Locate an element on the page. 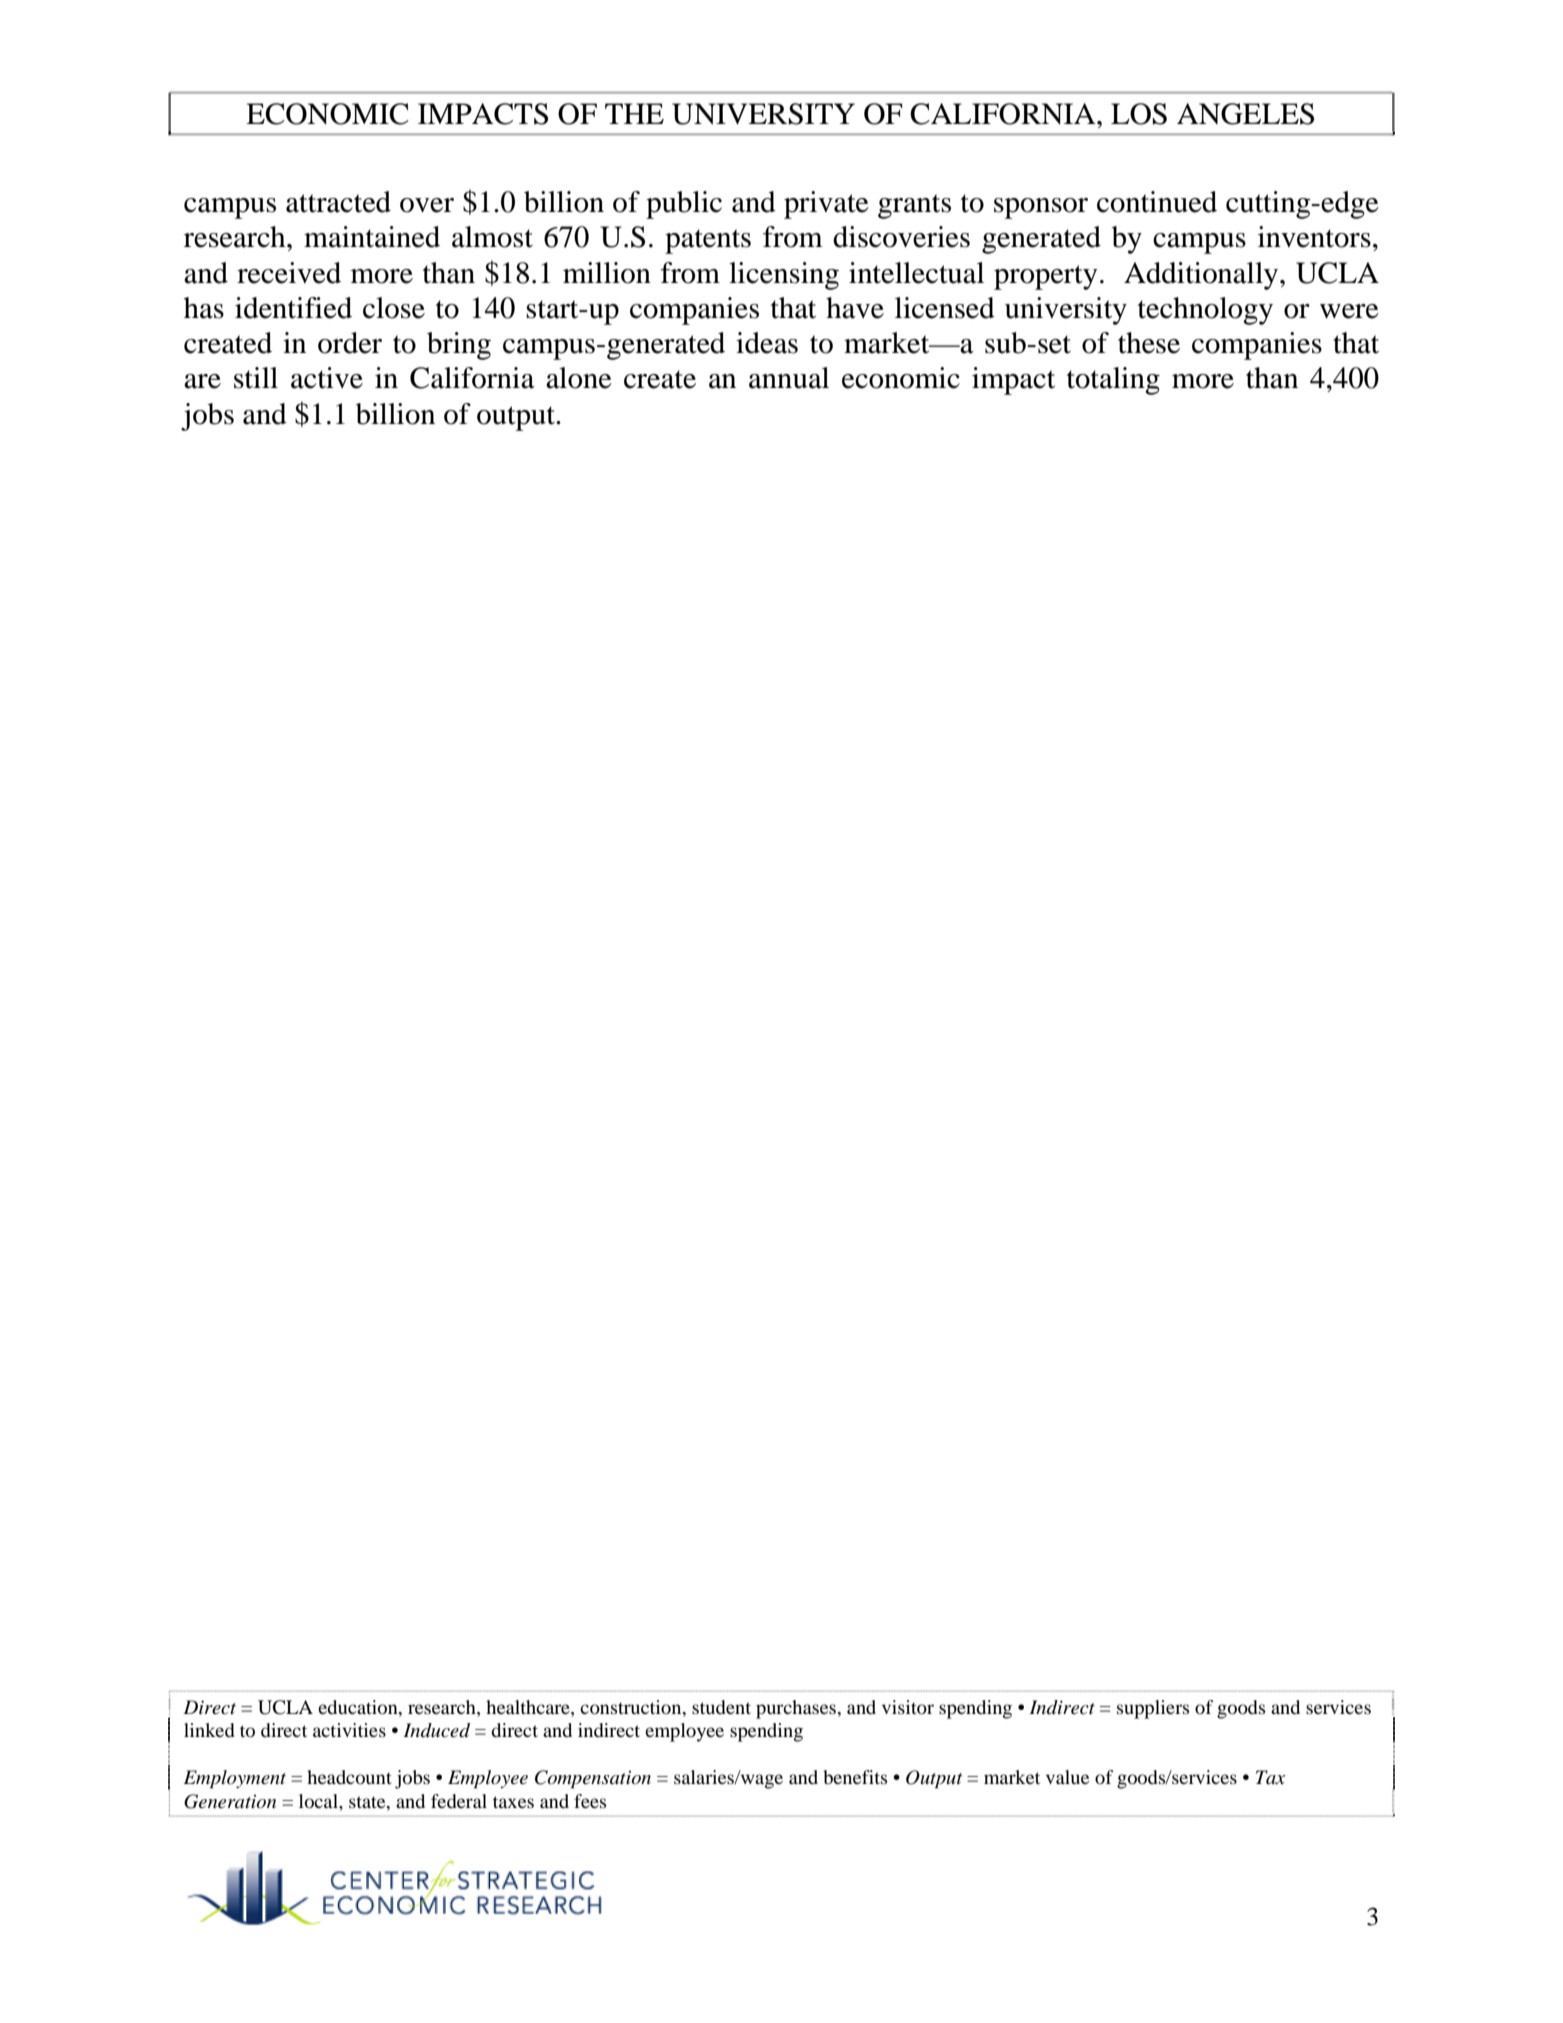 This image has width=1563, height=2023. suppliers is located at coordinates (1153, 1709).
